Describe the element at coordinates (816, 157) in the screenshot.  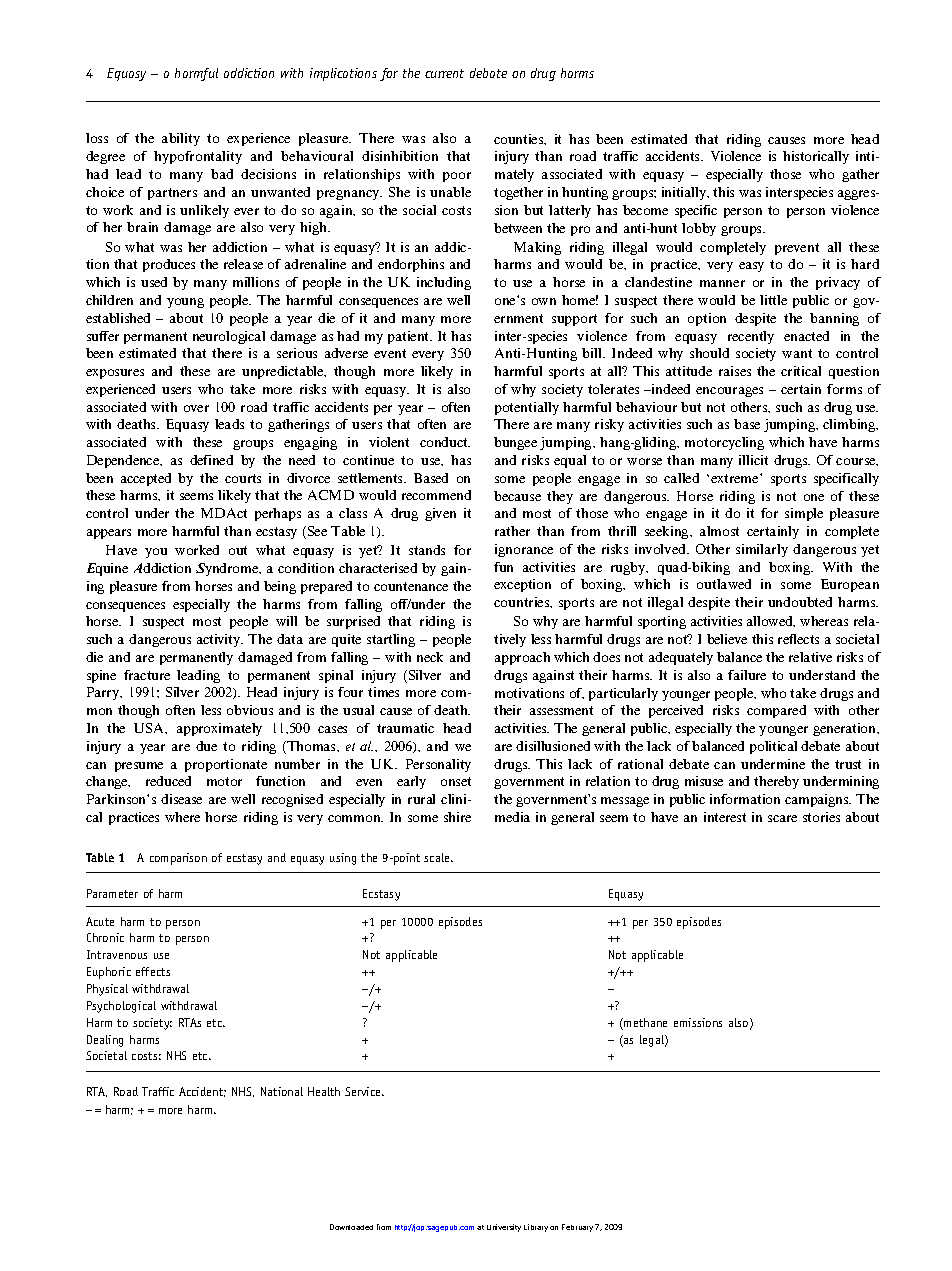
I see `historically` at that location.
